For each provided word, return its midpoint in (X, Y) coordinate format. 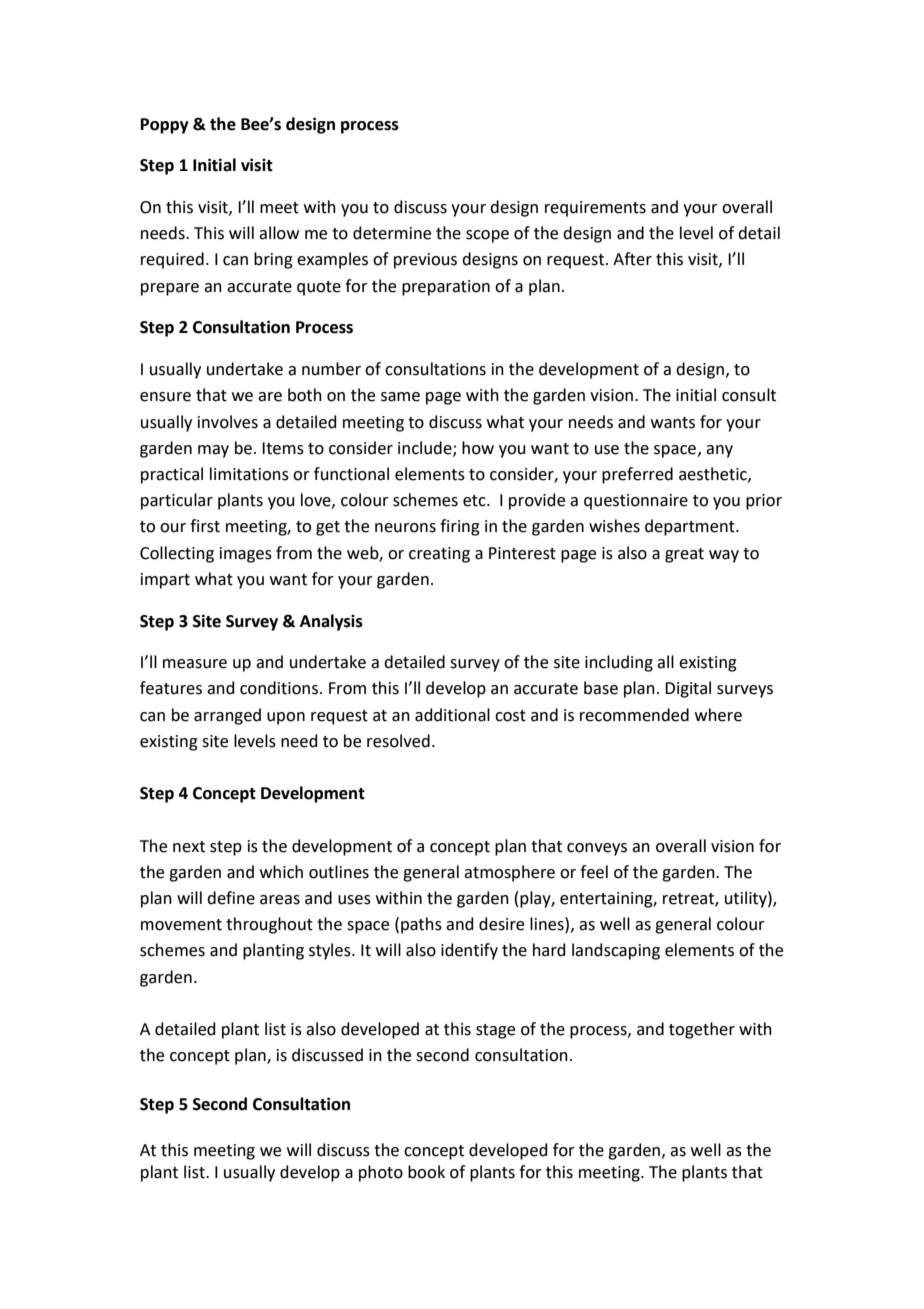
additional (452, 715)
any (719, 451)
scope (487, 236)
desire (501, 924)
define (231, 898)
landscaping (616, 951)
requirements (595, 209)
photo (381, 1173)
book (426, 1172)
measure (195, 664)
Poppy (165, 126)
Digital (688, 689)
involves (228, 422)
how (478, 448)
